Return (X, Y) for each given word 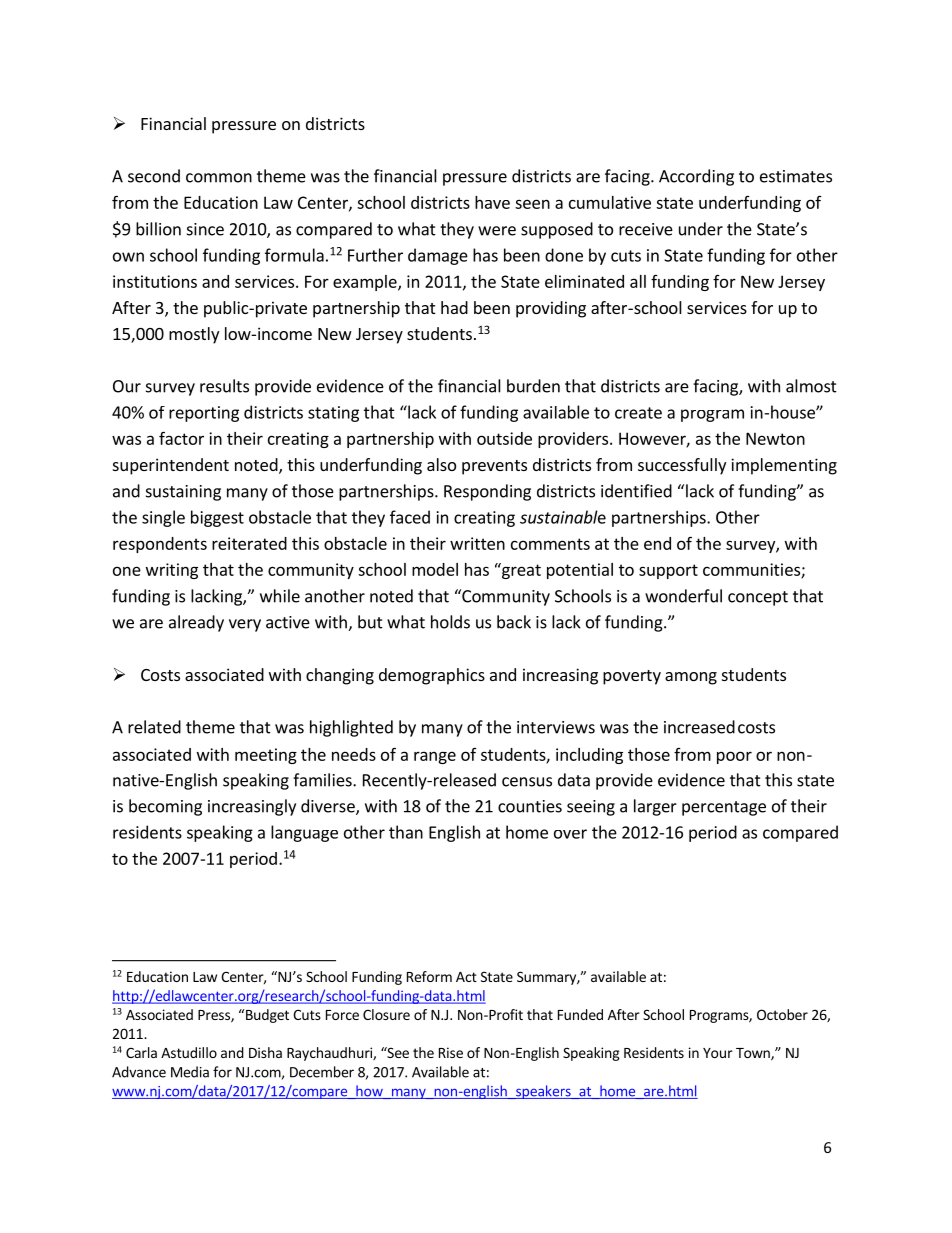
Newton (775, 438)
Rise (451, 1052)
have (492, 202)
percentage (724, 808)
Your (718, 1053)
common (219, 178)
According (696, 177)
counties (530, 806)
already (196, 623)
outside (504, 438)
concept (758, 598)
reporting (204, 414)
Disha (265, 1052)
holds (450, 622)
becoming (165, 807)
